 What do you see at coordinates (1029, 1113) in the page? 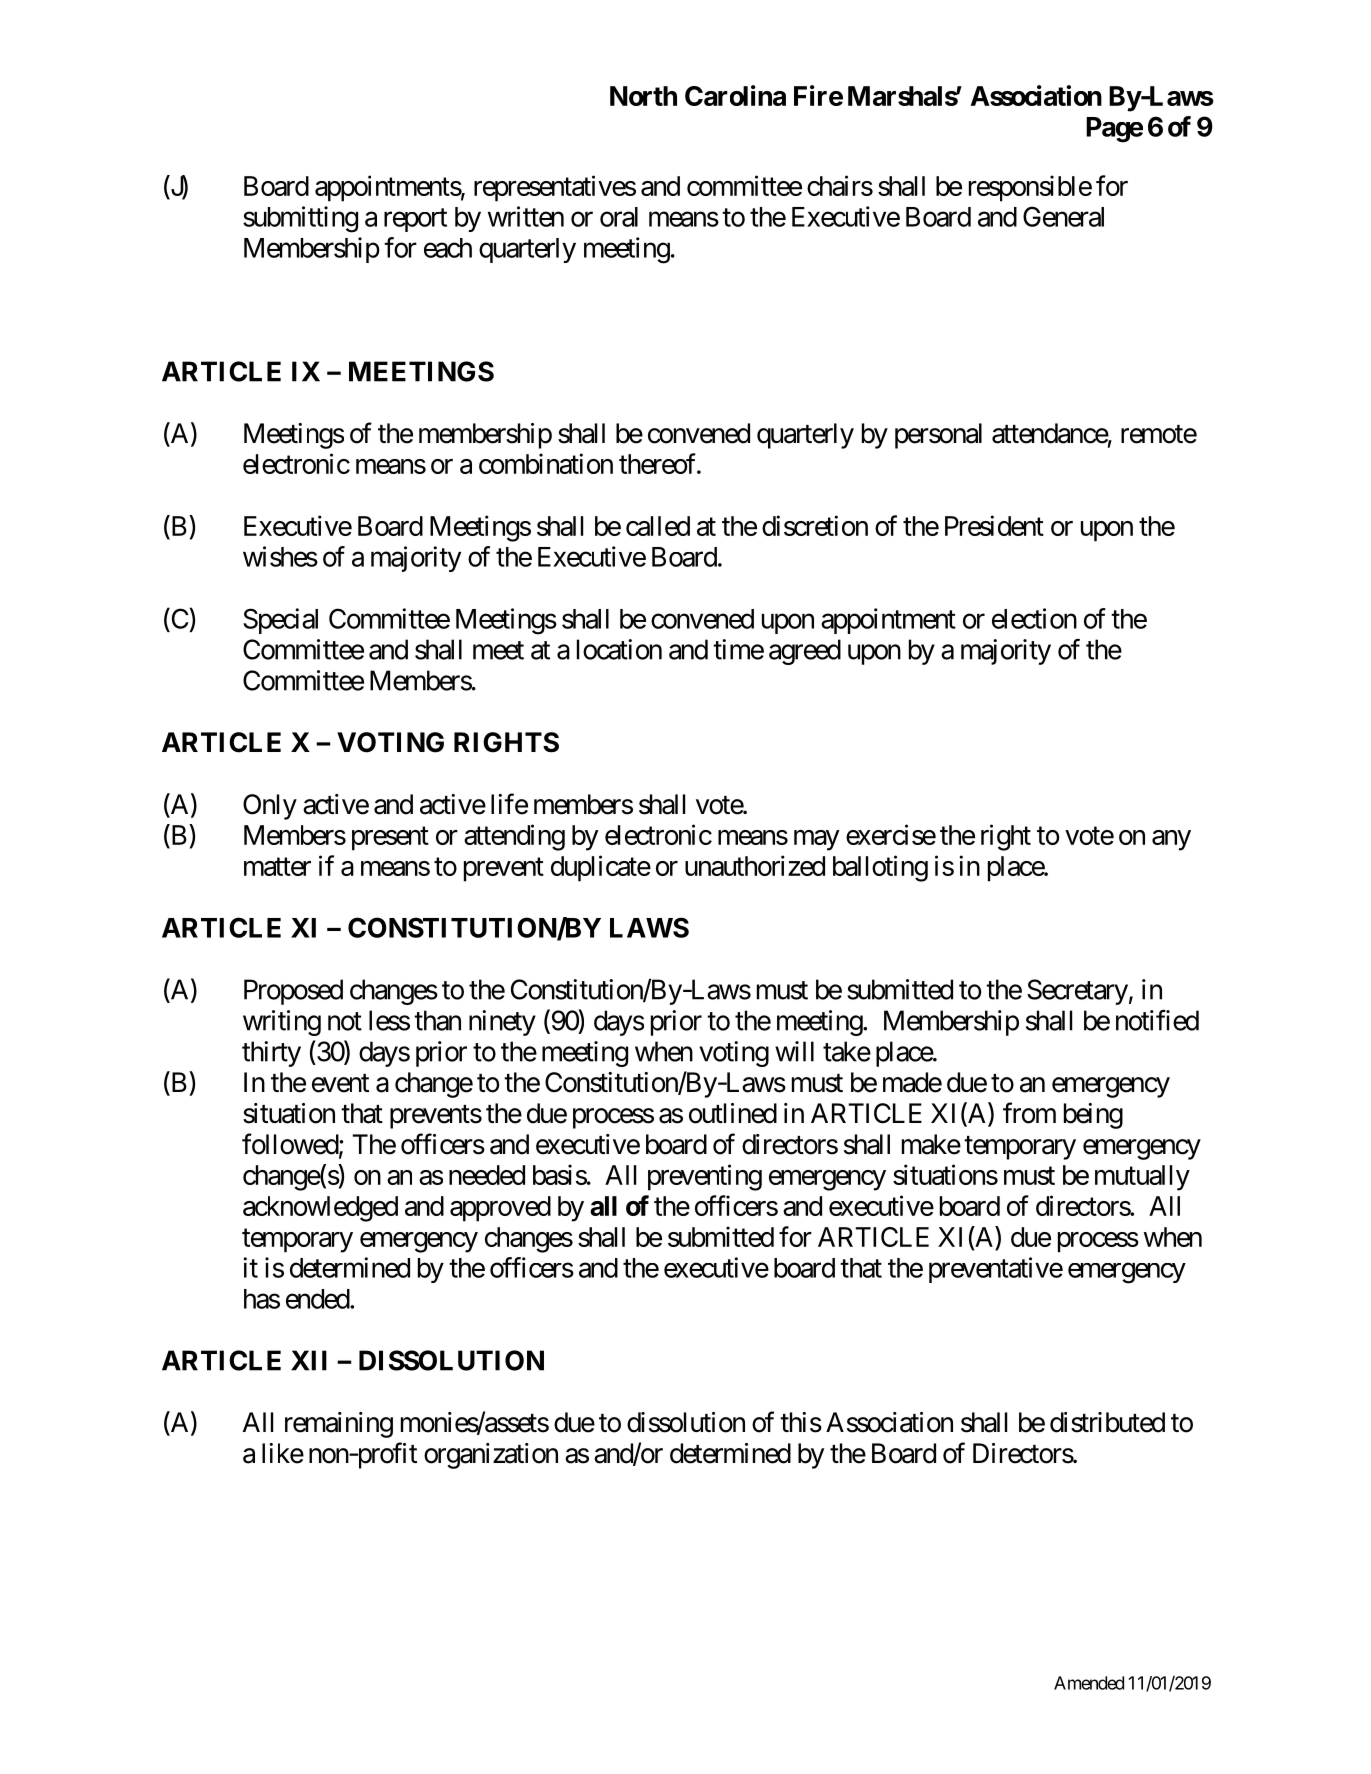
I see `from` at bounding box center [1029, 1113].
